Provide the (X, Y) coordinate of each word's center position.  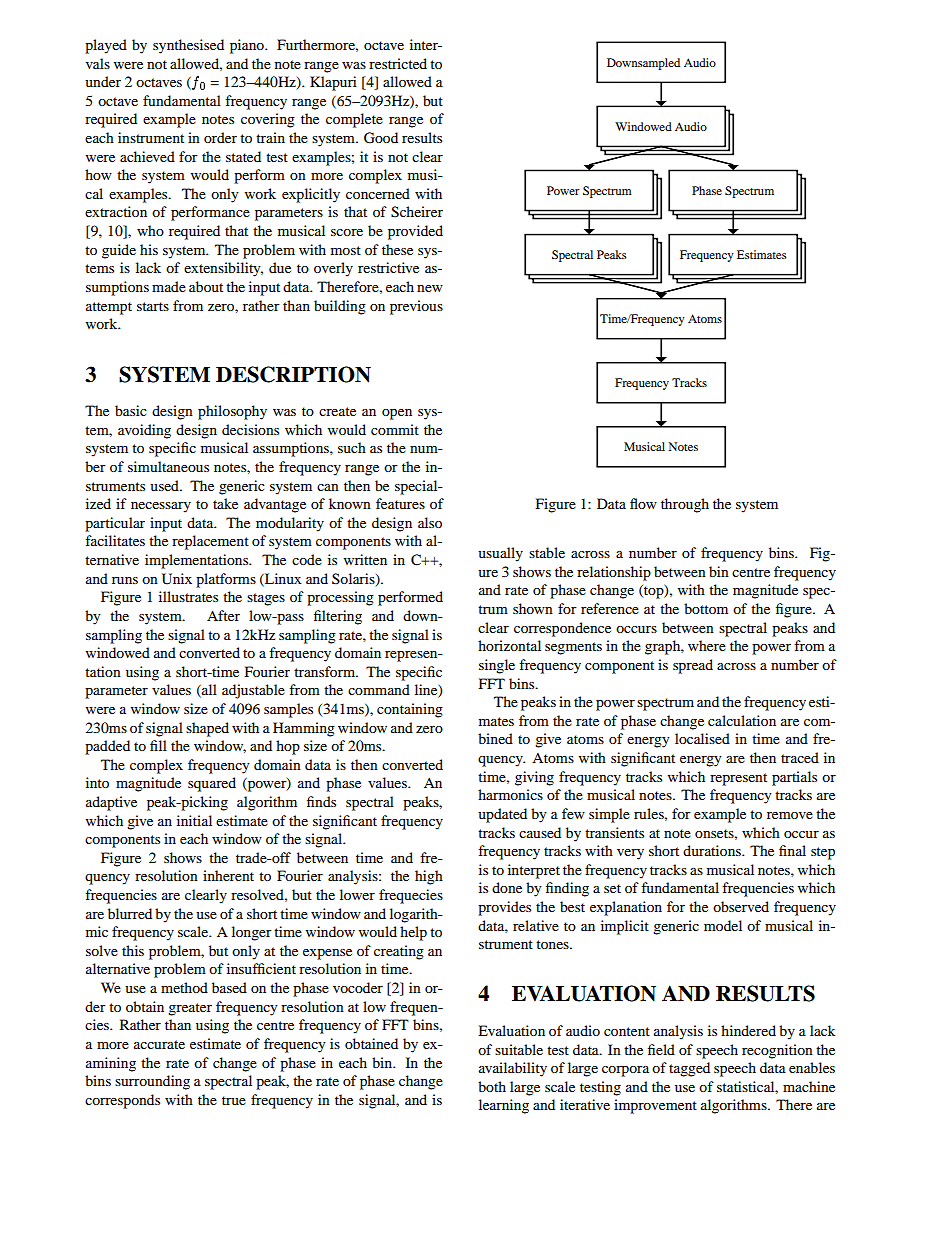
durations (713, 850)
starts (153, 306)
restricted (398, 63)
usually (500, 554)
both (492, 1086)
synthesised (188, 46)
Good (381, 138)
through (685, 505)
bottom (706, 608)
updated (502, 815)
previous (416, 307)
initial (194, 820)
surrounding (152, 1082)
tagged (689, 1069)
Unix (177, 579)
